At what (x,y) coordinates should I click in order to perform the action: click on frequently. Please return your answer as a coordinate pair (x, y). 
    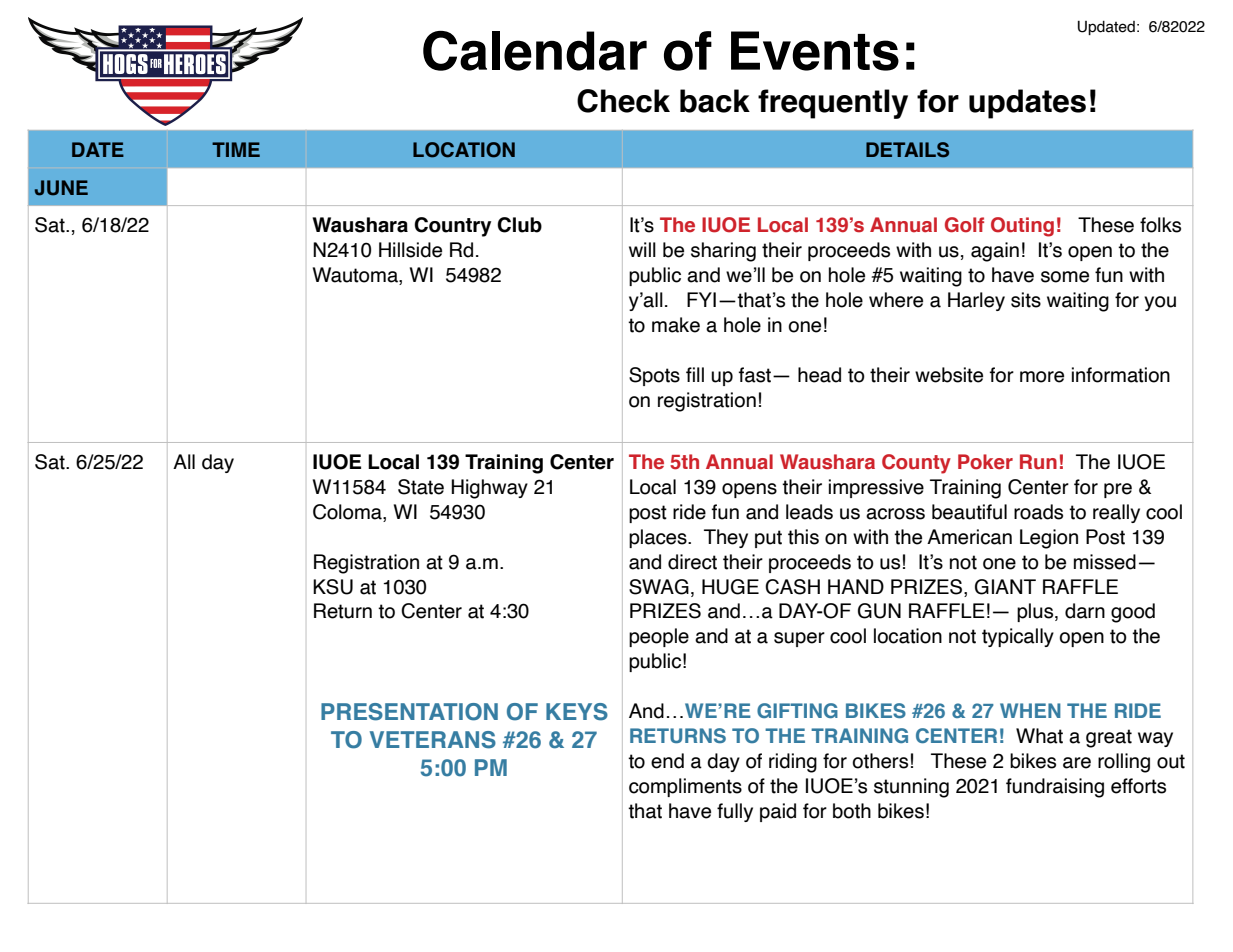
    Looking at the image, I should click on (833, 104).
